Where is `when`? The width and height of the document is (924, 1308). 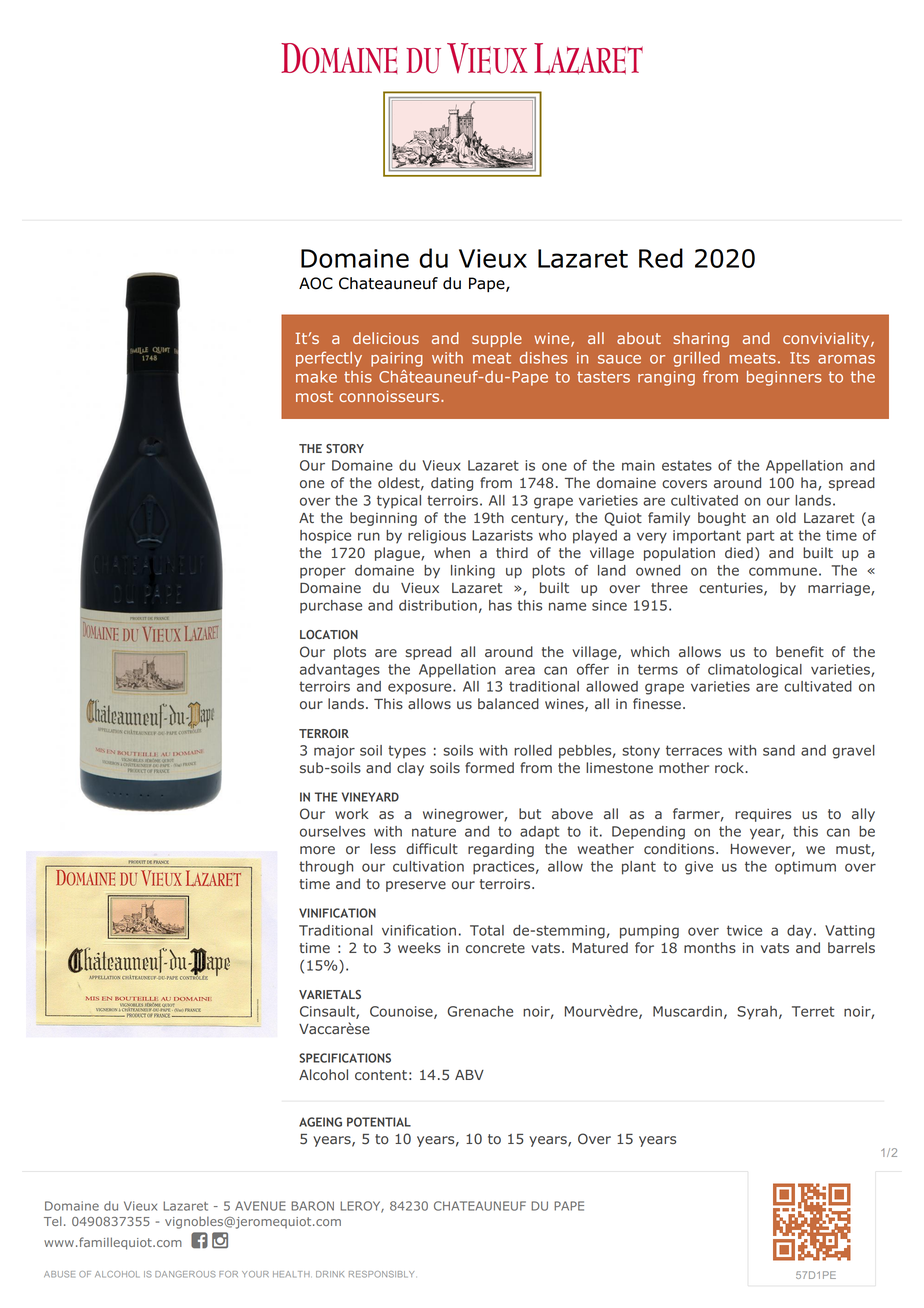
when is located at coordinates (452, 552).
